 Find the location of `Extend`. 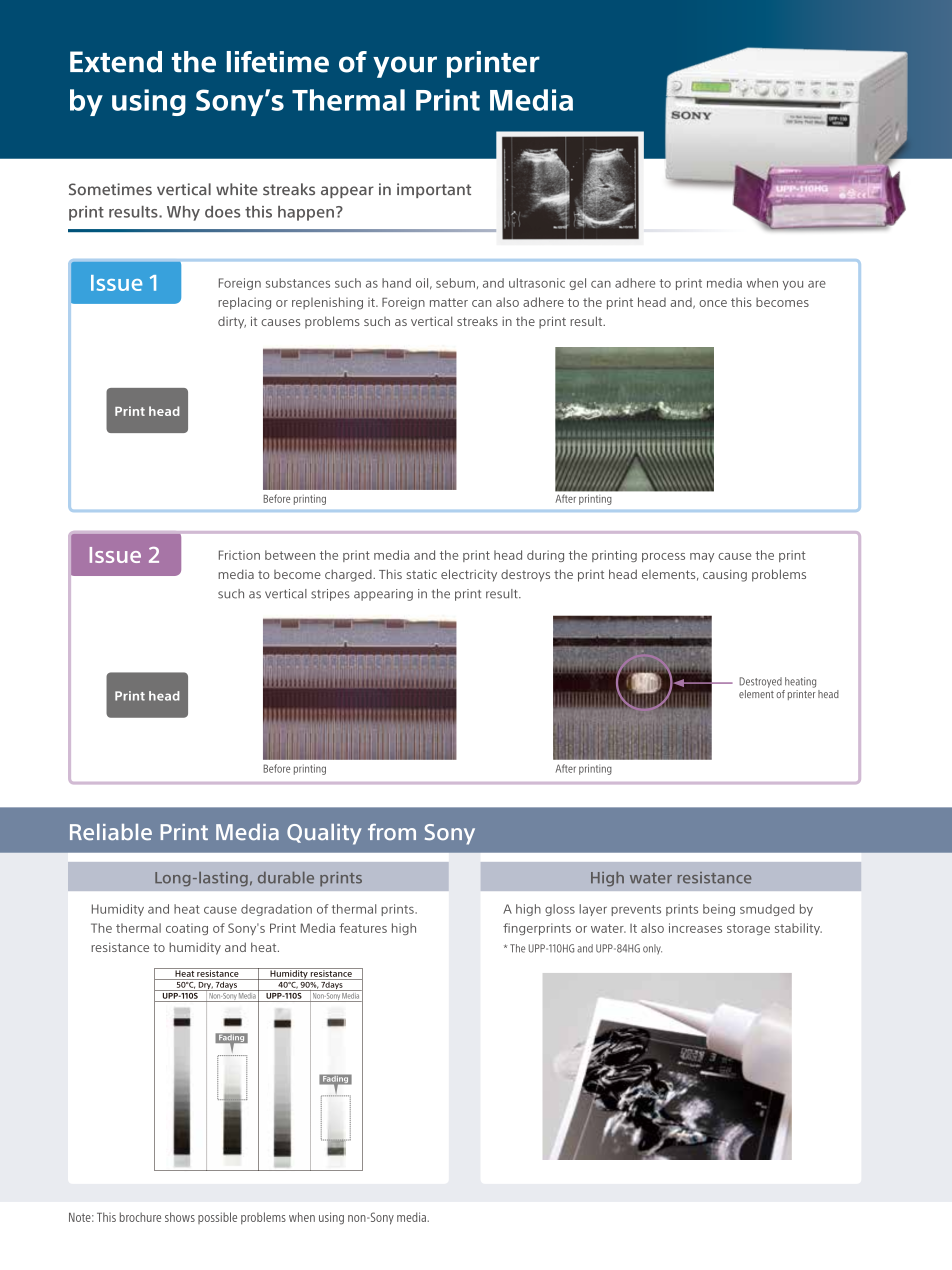

Extend is located at coordinates (116, 62).
